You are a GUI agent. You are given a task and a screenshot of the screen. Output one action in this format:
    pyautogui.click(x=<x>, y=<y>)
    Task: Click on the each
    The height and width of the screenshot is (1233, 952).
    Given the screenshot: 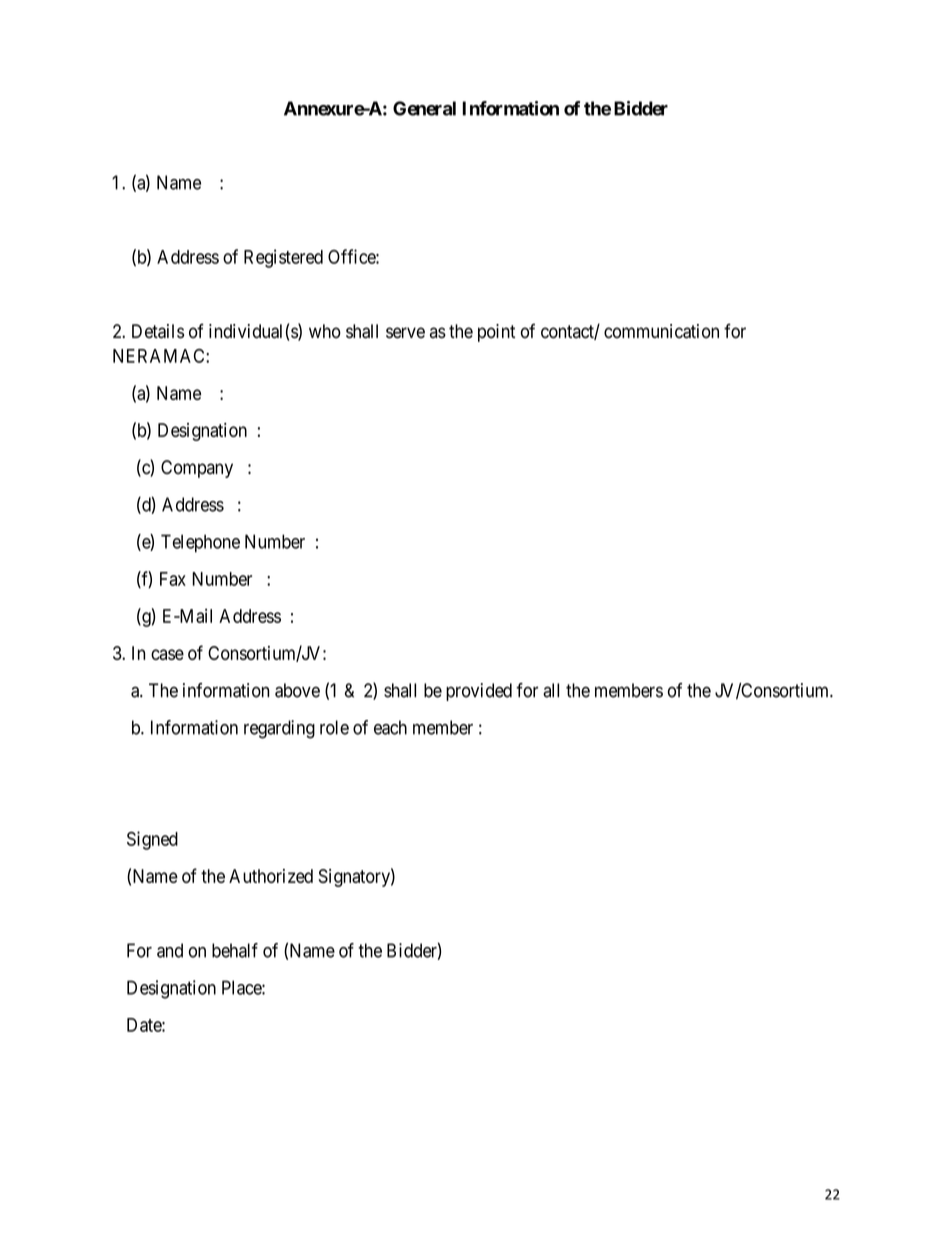 What is the action you would take?
    pyautogui.click(x=390, y=727)
